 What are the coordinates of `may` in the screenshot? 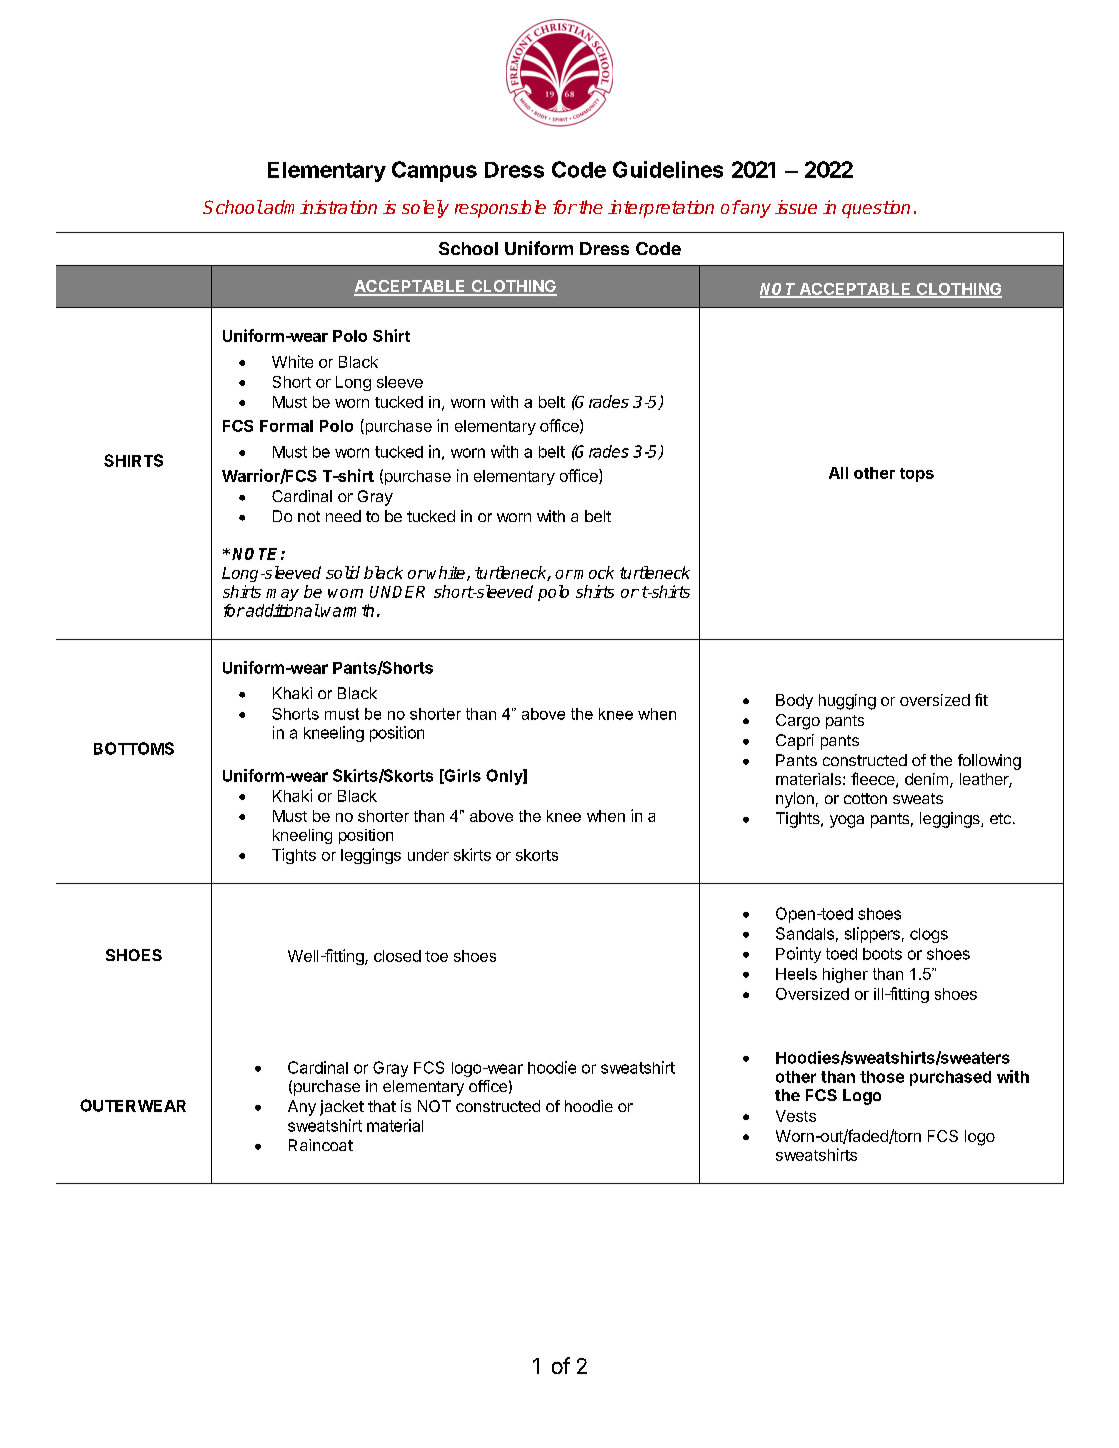 It's located at (282, 595).
